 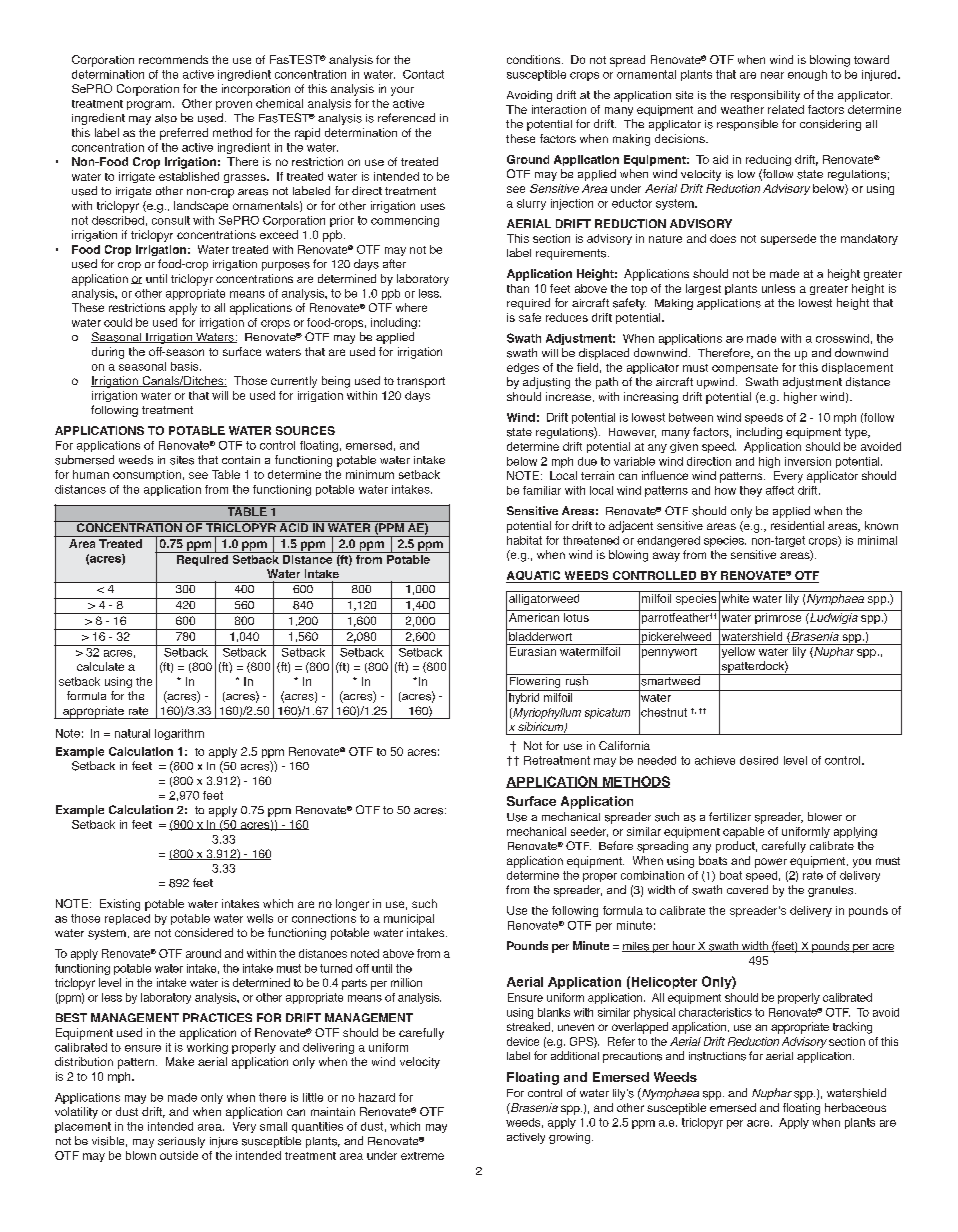 I want to click on Contact, so click(x=423, y=74).
